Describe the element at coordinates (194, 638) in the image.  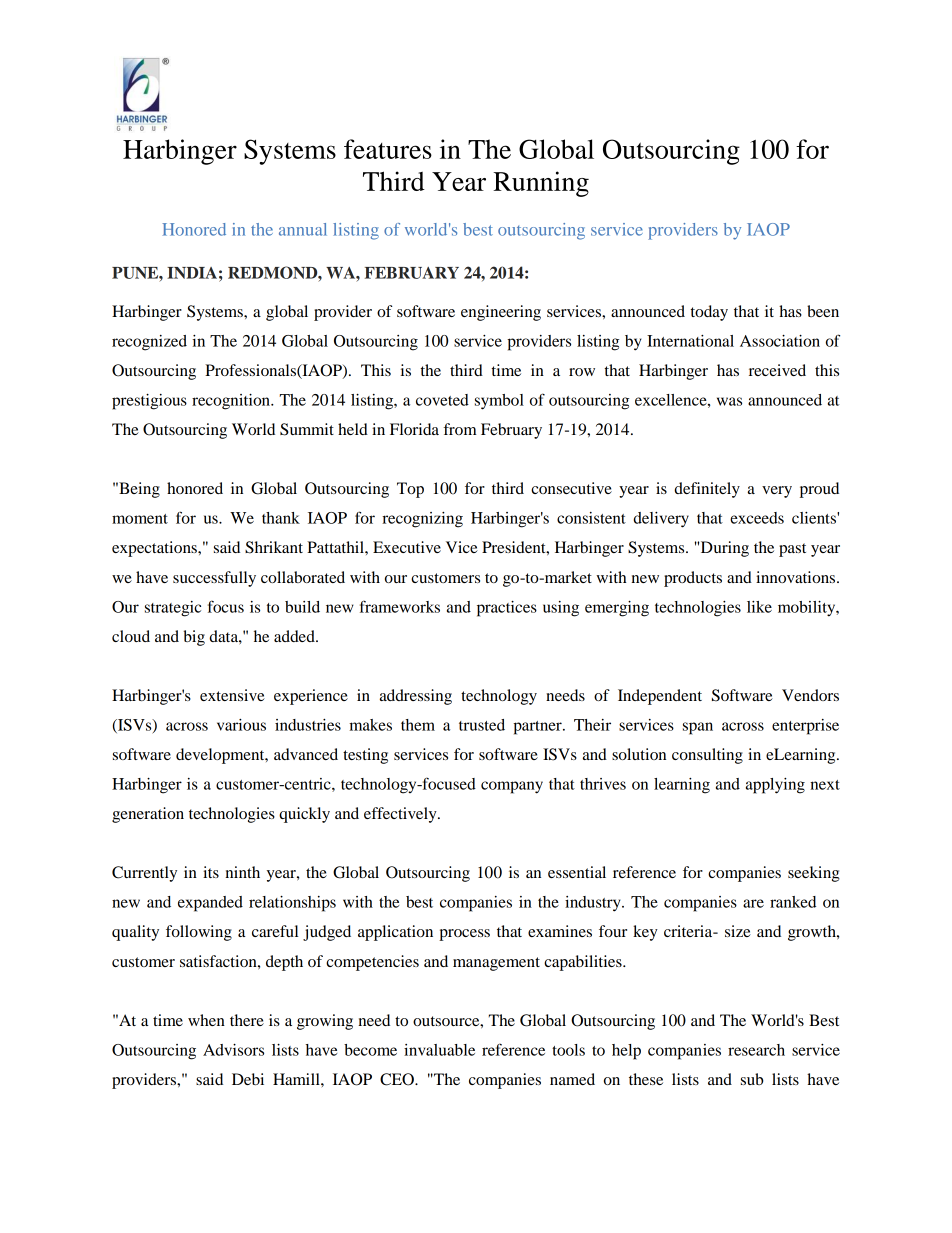
I see `big` at that location.
